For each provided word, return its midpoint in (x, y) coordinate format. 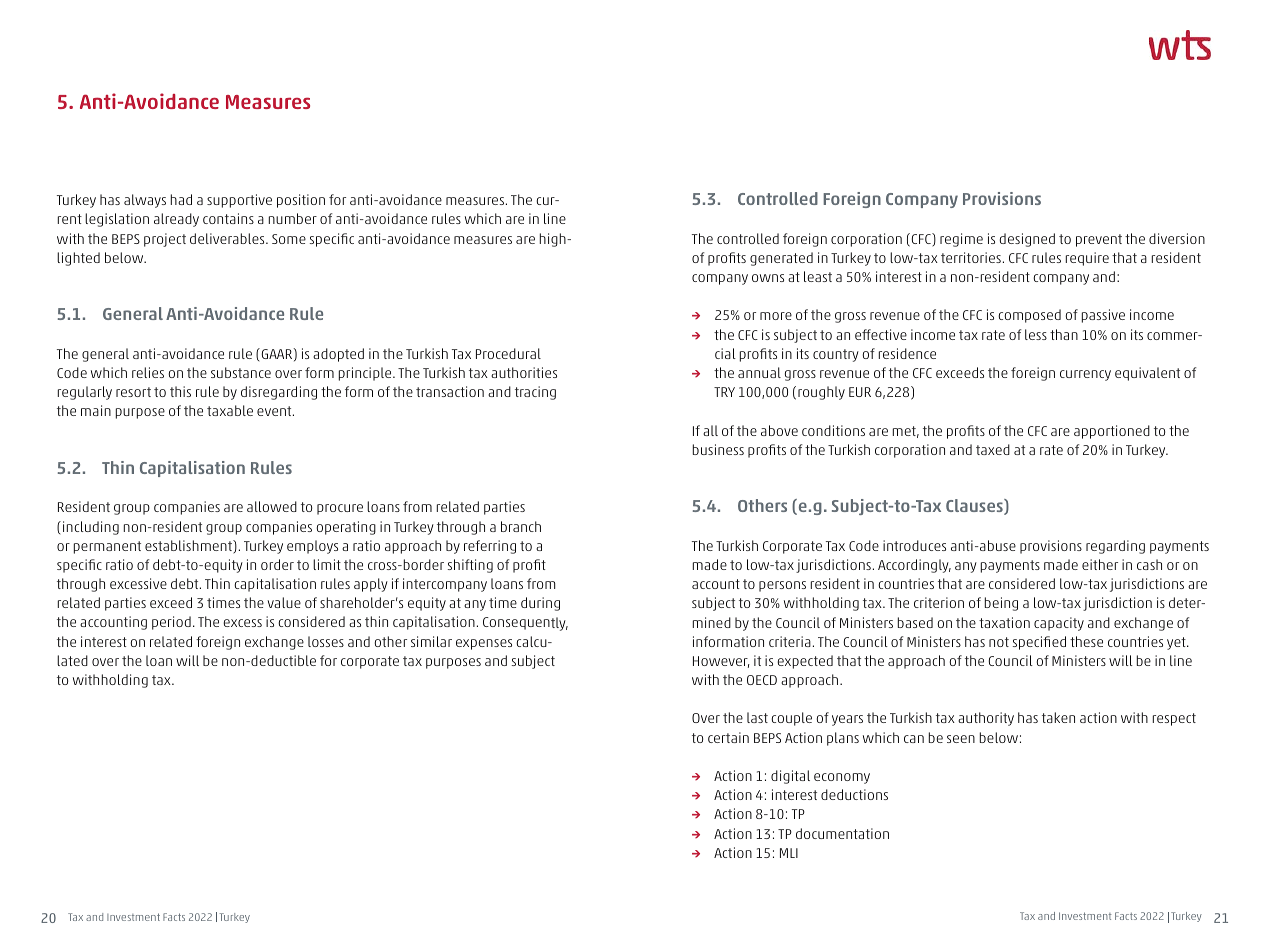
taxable (230, 410)
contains (228, 218)
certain (728, 737)
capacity (1059, 624)
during (540, 604)
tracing (535, 393)
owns (768, 278)
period (171, 623)
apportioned (1112, 432)
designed (1027, 240)
